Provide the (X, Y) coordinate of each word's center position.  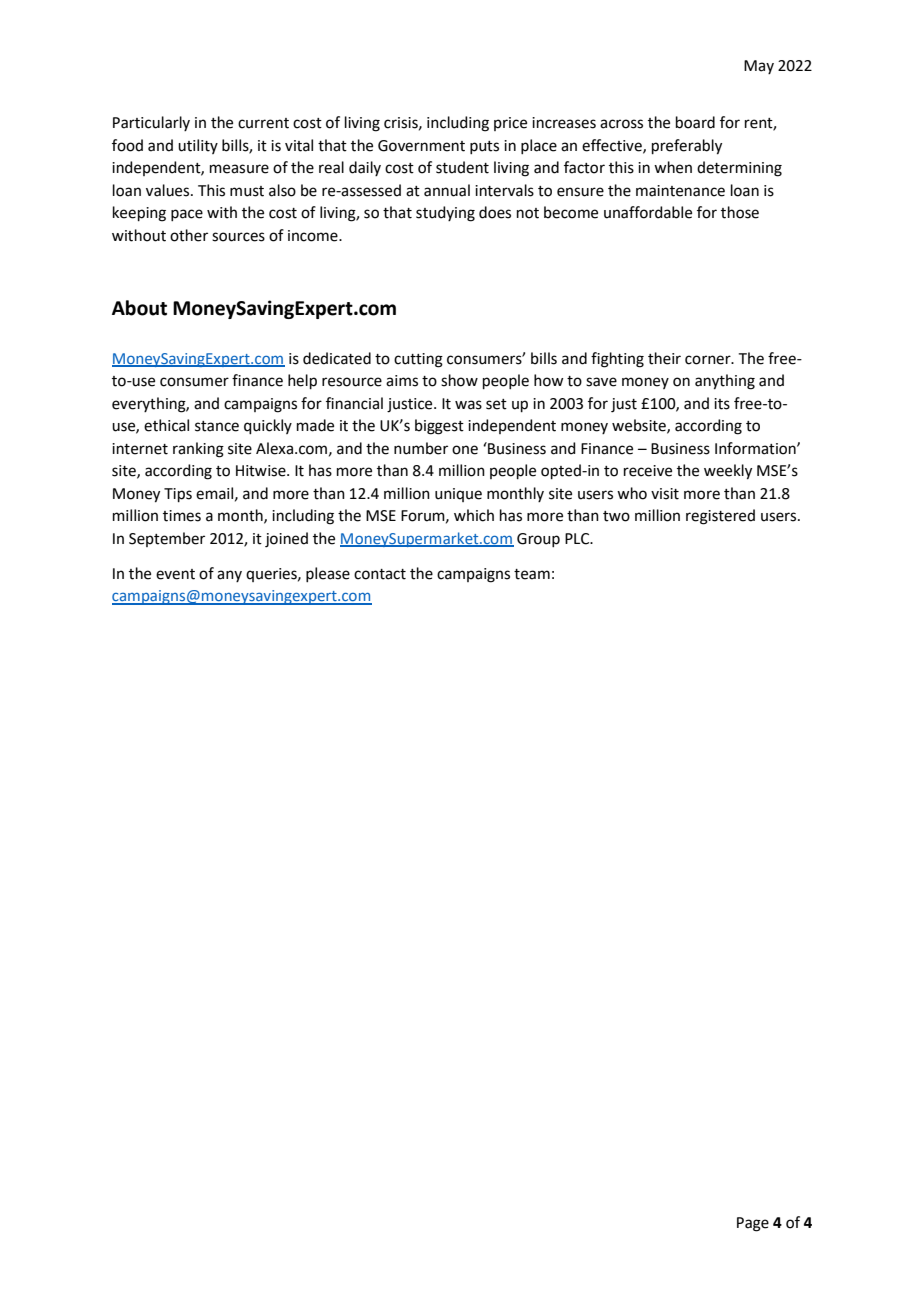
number (421, 448)
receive (648, 471)
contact (380, 574)
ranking (198, 450)
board (695, 122)
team (532, 574)
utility (198, 146)
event (175, 574)
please (328, 574)
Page (753, 1224)
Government (421, 146)
